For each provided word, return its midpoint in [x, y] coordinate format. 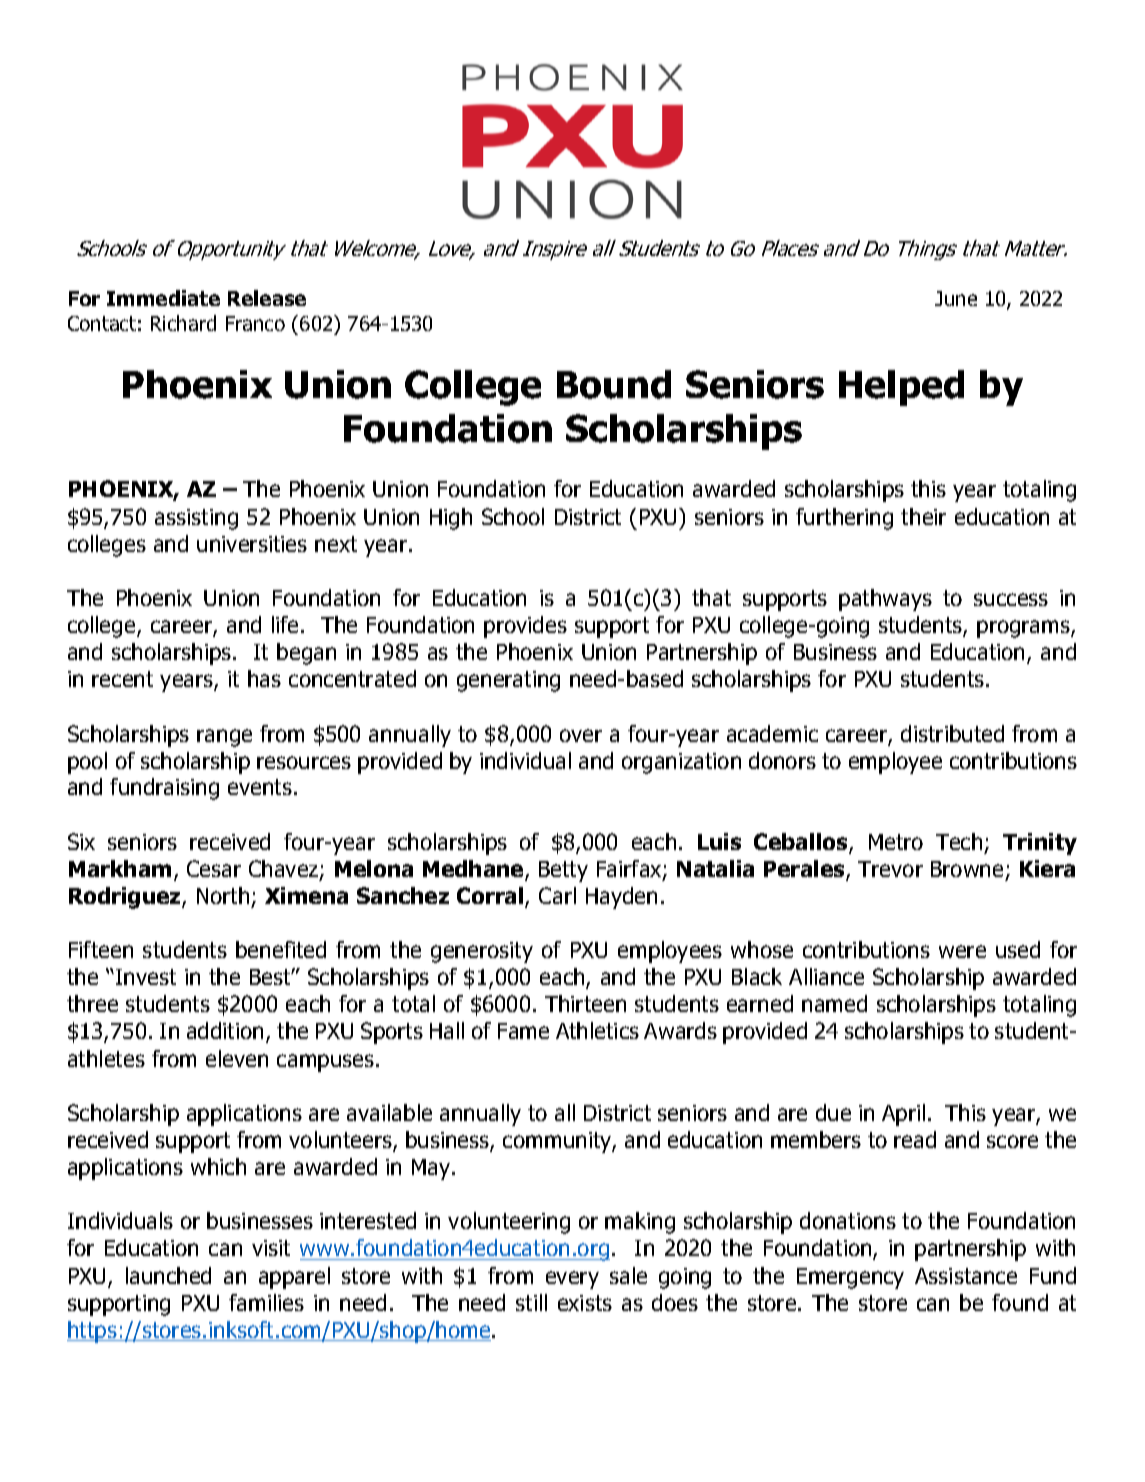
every [572, 1280]
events [260, 787]
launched [168, 1275]
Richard [183, 323]
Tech [959, 841]
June [956, 298]
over [581, 735]
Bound [614, 384]
